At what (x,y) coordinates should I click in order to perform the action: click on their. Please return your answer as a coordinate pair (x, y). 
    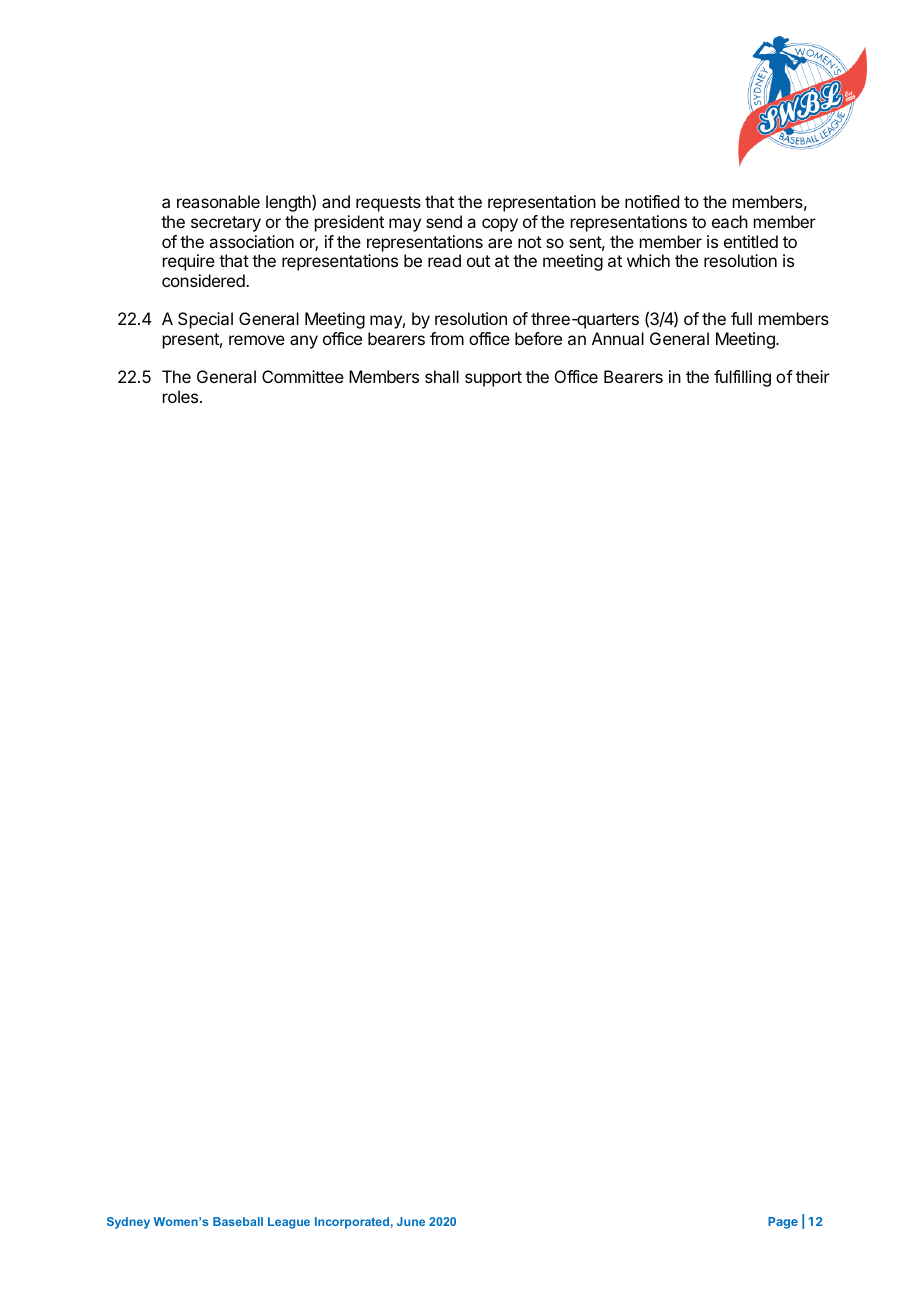
    Looking at the image, I should click on (813, 376).
